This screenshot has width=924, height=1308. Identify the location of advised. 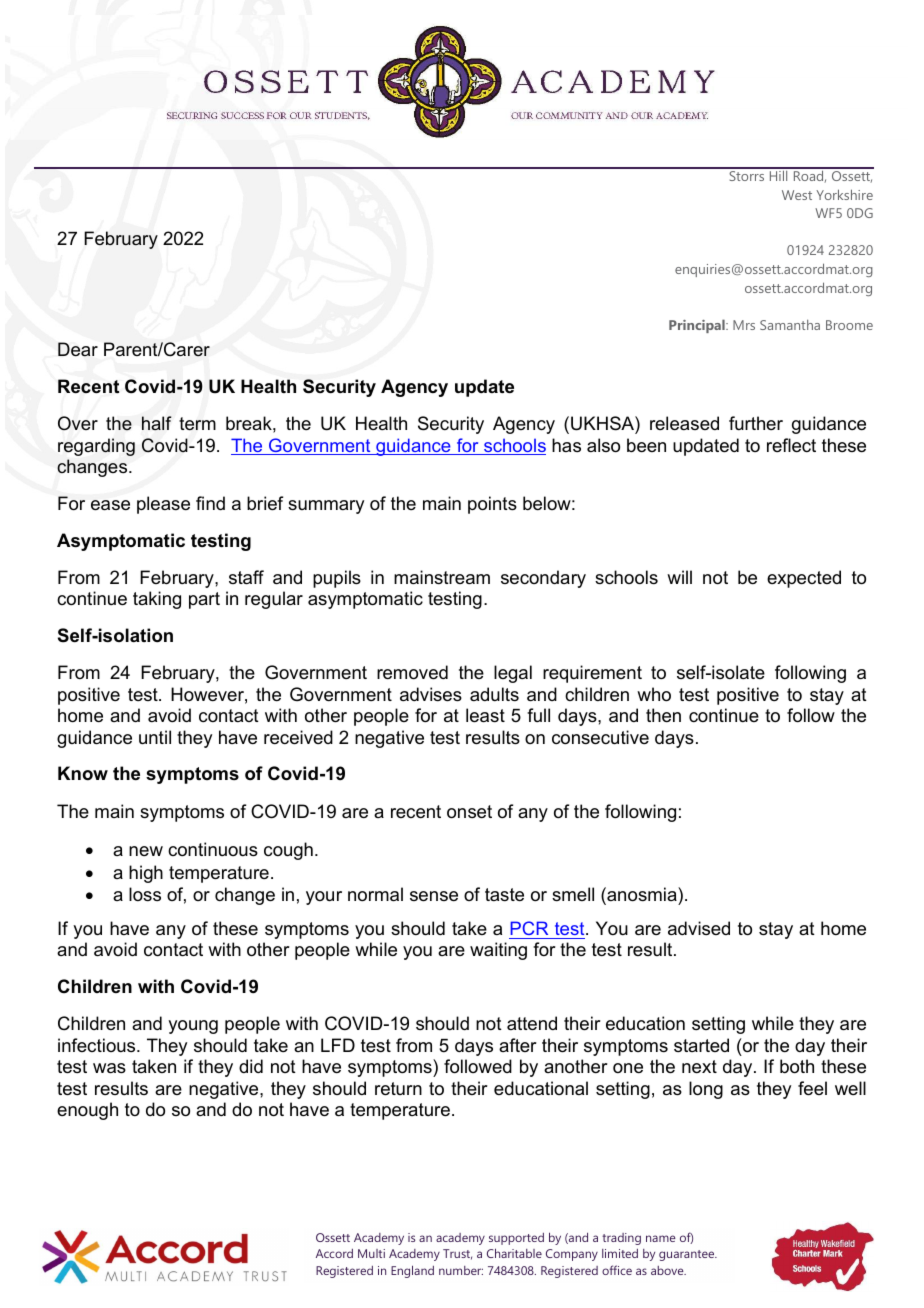
(699, 928).
